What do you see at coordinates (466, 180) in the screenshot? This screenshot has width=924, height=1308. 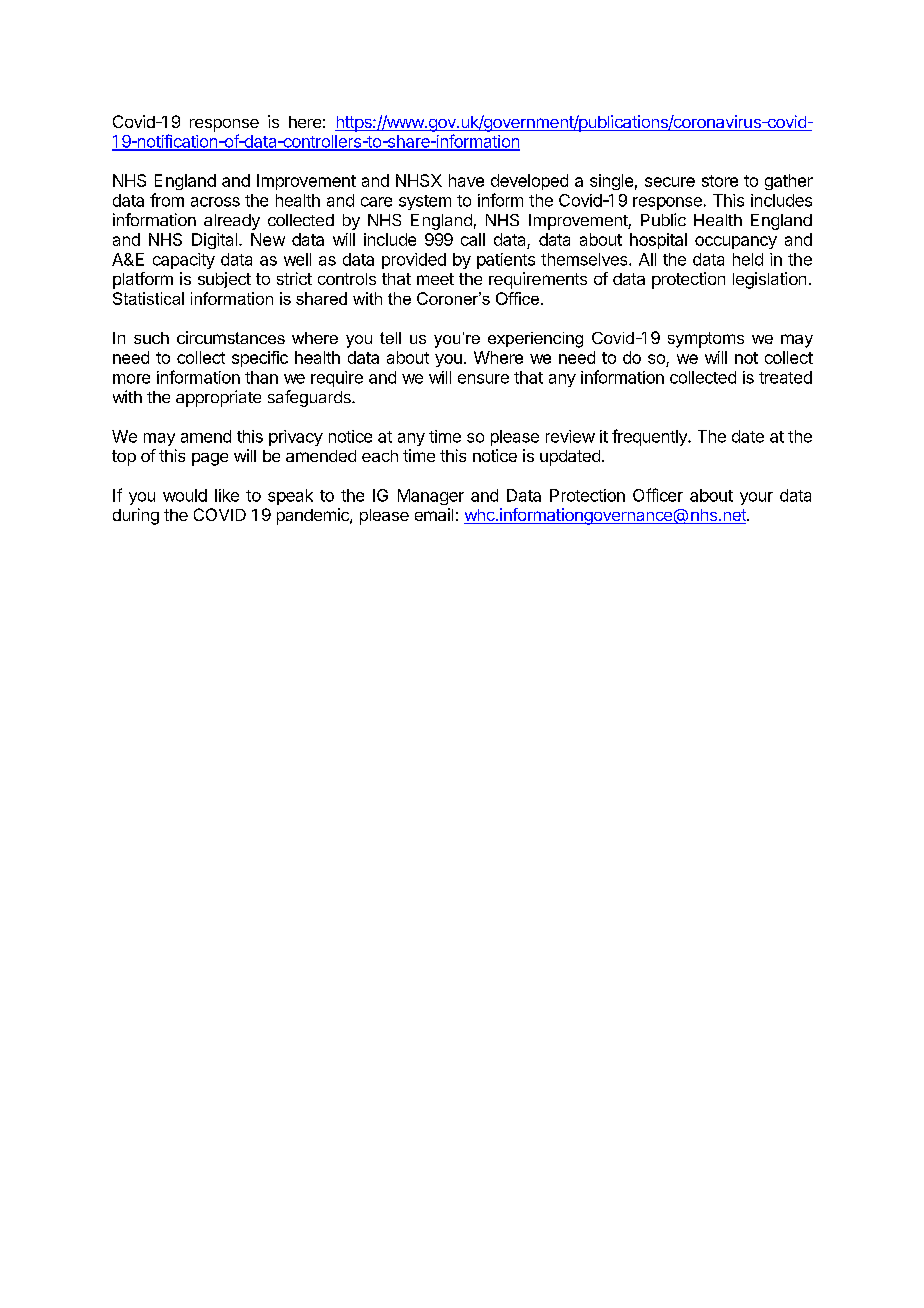 I see `have` at bounding box center [466, 180].
